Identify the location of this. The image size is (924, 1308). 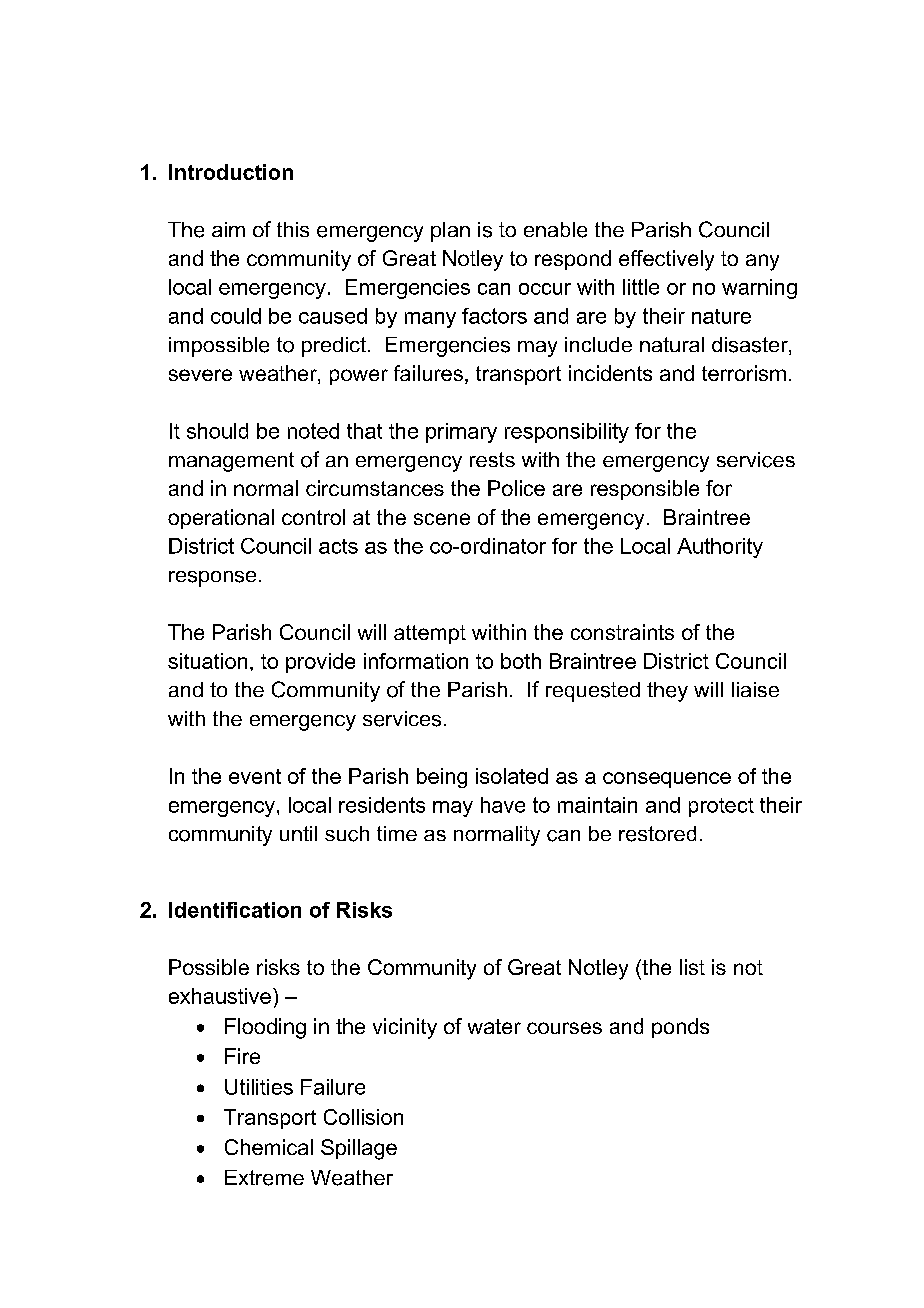
(293, 229).
